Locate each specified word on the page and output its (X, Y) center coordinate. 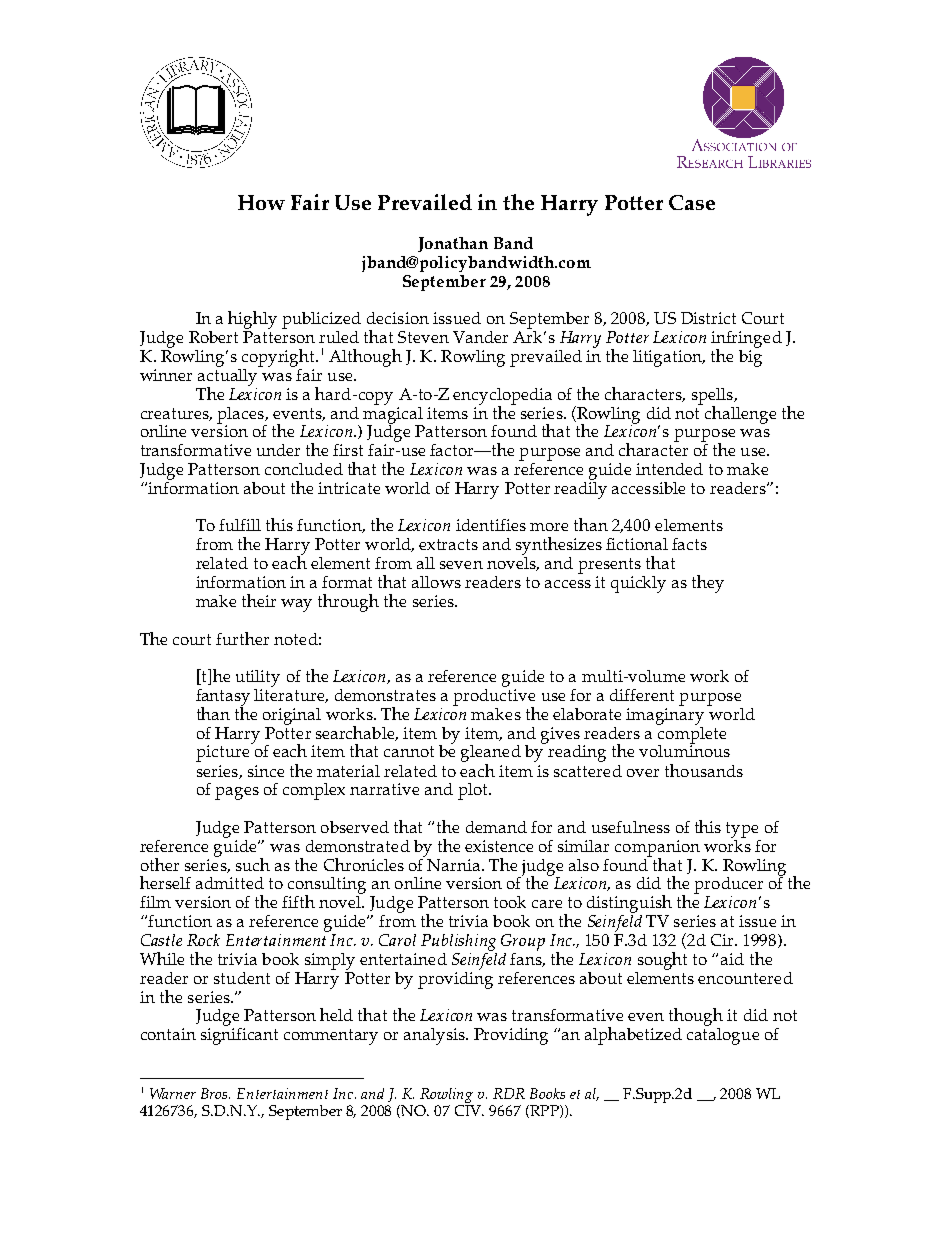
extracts (448, 544)
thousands (704, 770)
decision (398, 318)
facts (689, 544)
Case (692, 202)
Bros (215, 1093)
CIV (469, 1110)
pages (237, 793)
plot (474, 791)
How (261, 202)
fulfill (240, 525)
